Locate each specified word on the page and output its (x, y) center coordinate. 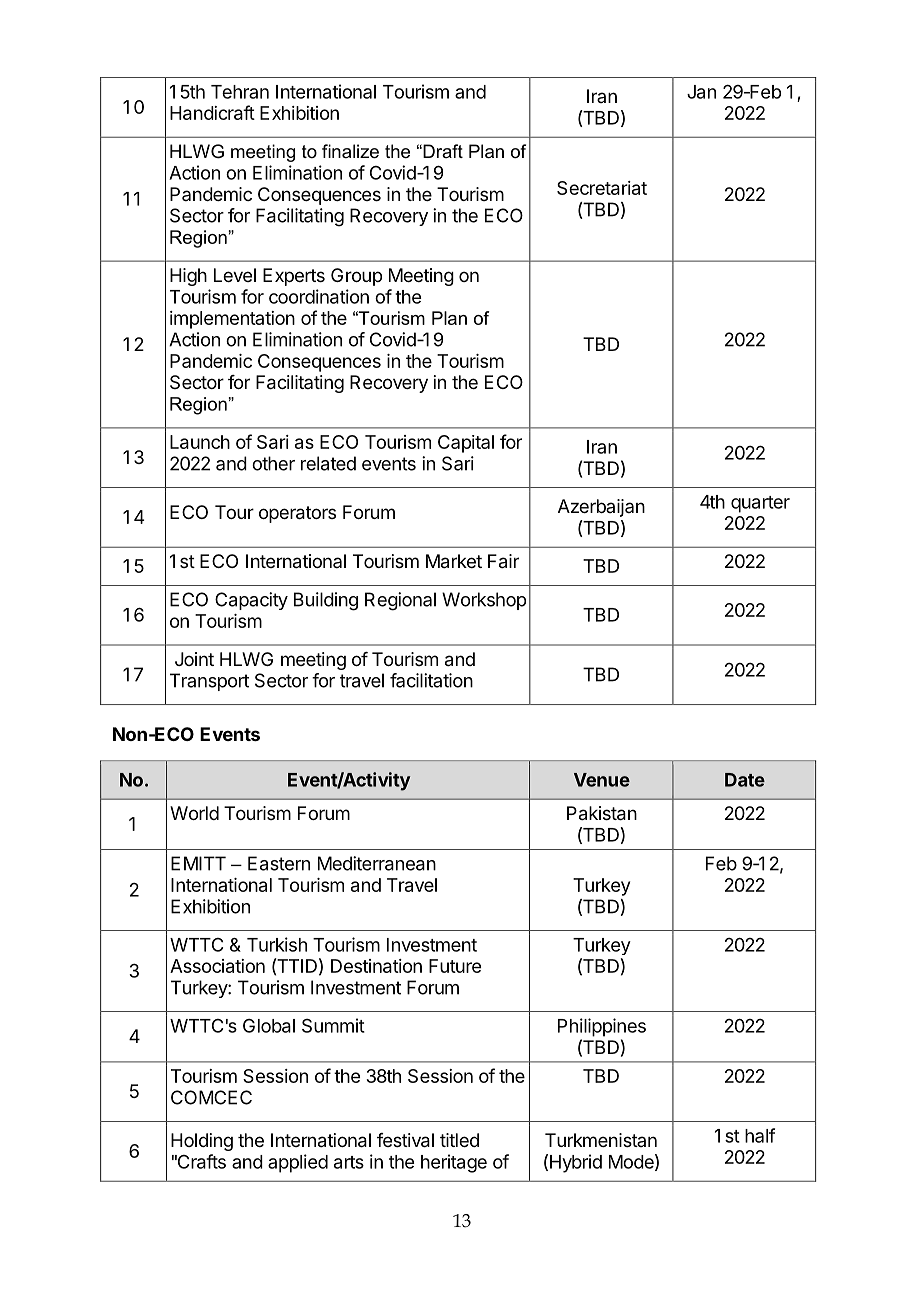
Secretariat (602, 188)
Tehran (240, 92)
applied (298, 1163)
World (194, 813)
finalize (350, 151)
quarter (760, 504)
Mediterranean (377, 863)
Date (745, 780)
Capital (466, 444)
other (273, 463)
